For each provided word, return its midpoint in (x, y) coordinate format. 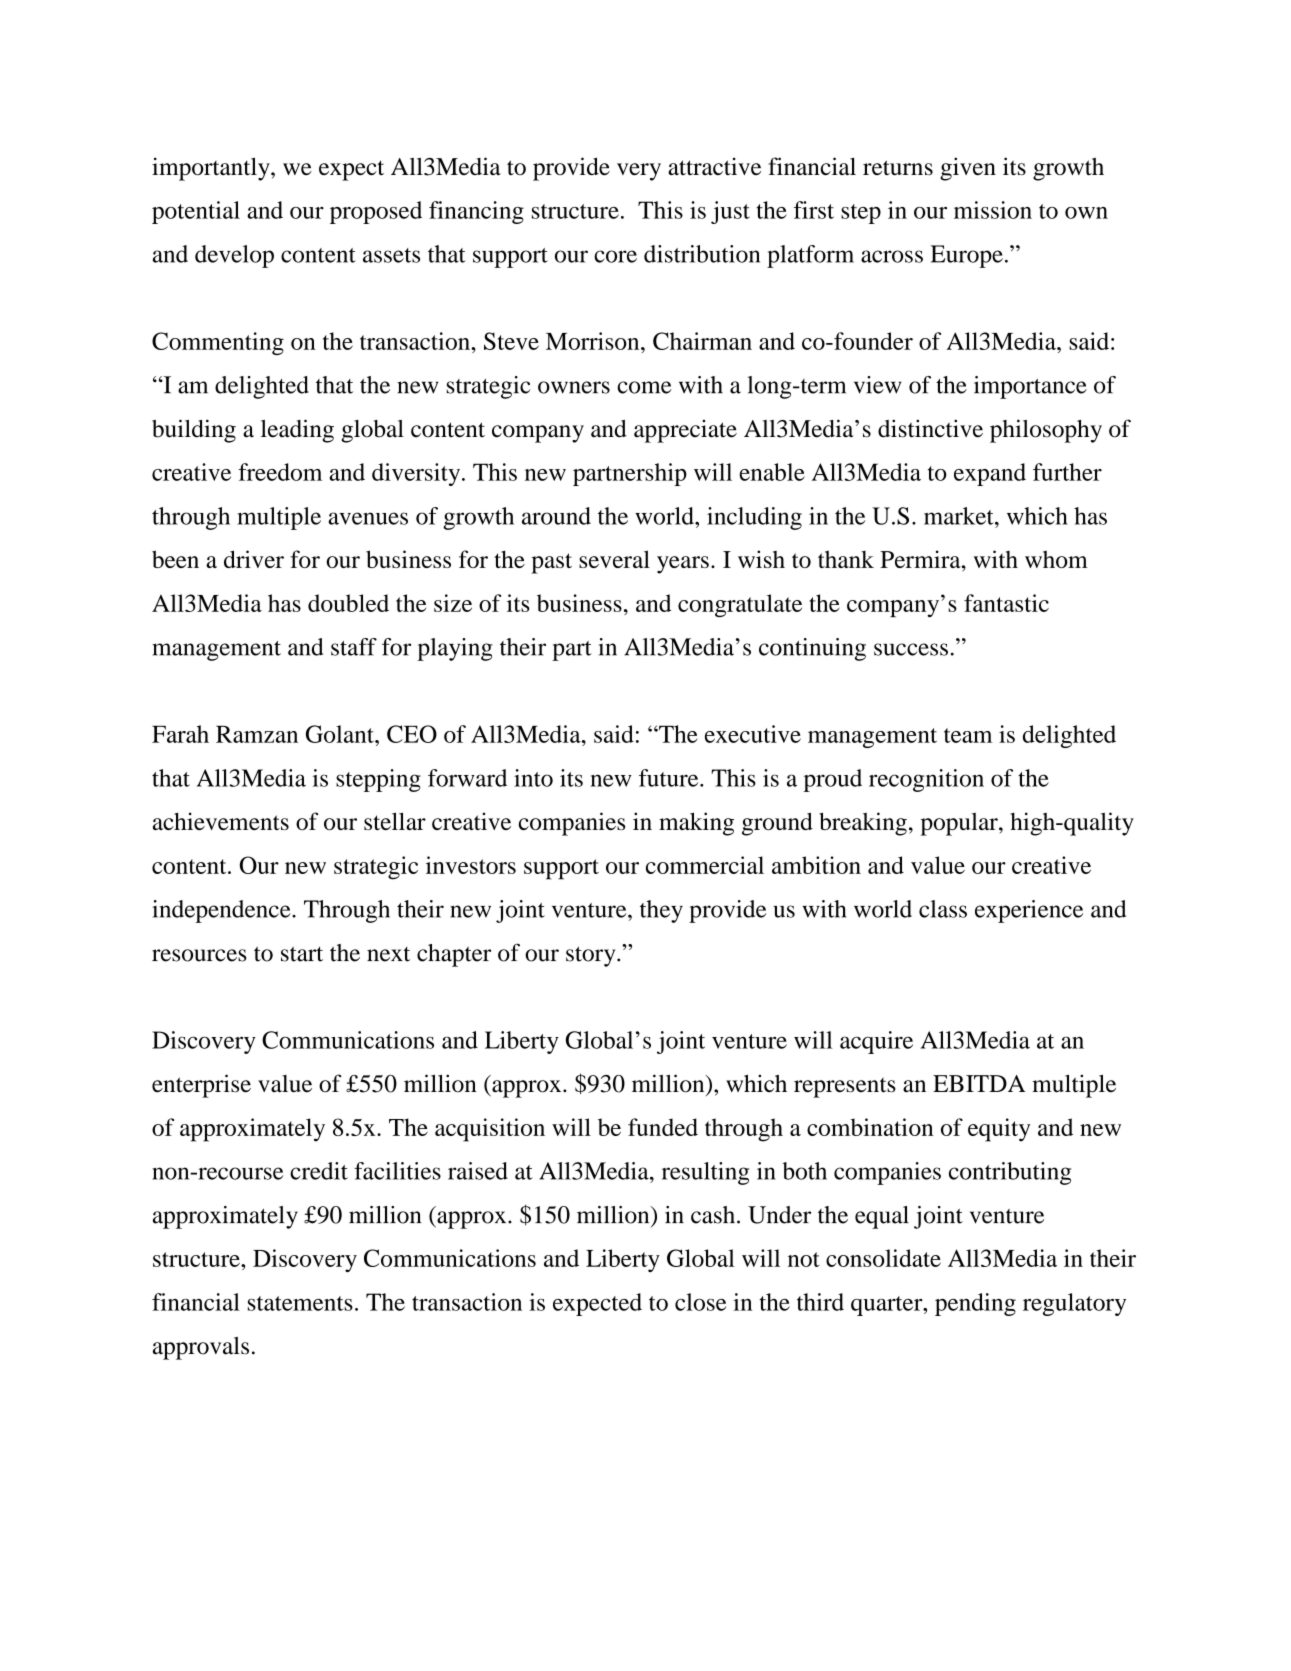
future (670, 778)
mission (993, 210)
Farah (180, 734)
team (968, 735)
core (615, 256)
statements (300, 1303)
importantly (212, 169)
